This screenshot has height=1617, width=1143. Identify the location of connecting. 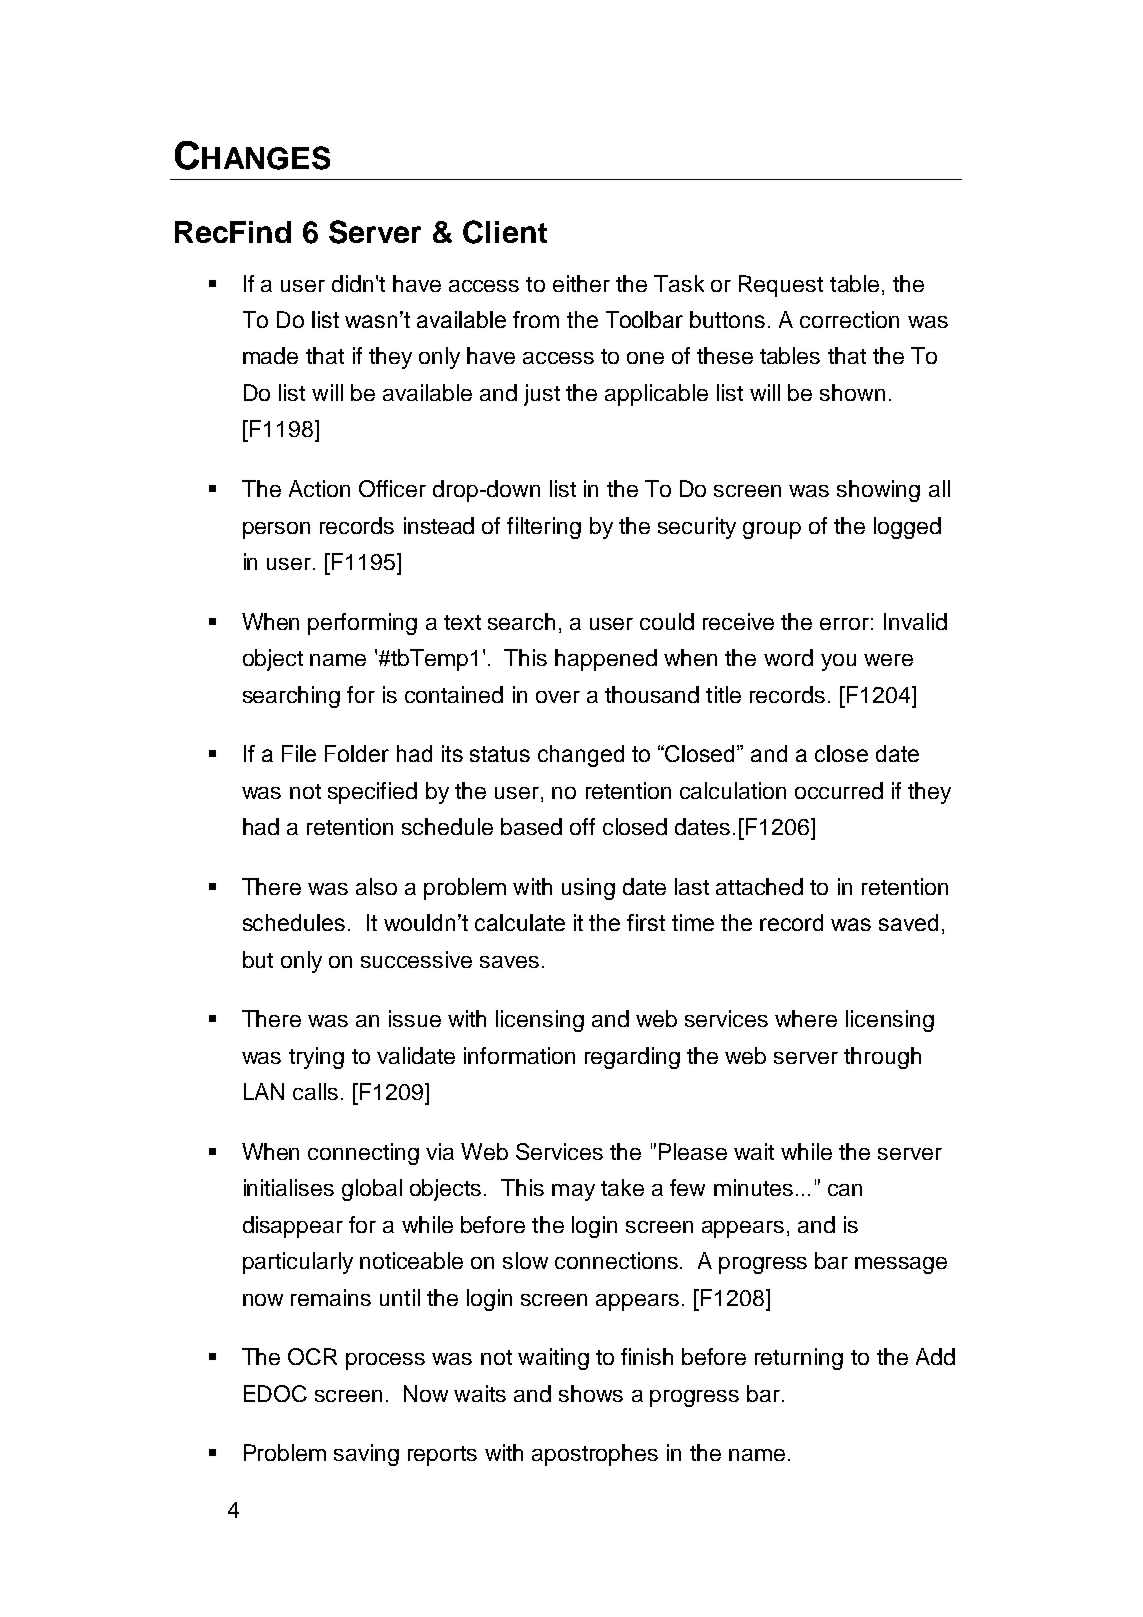
(363, 1154).
